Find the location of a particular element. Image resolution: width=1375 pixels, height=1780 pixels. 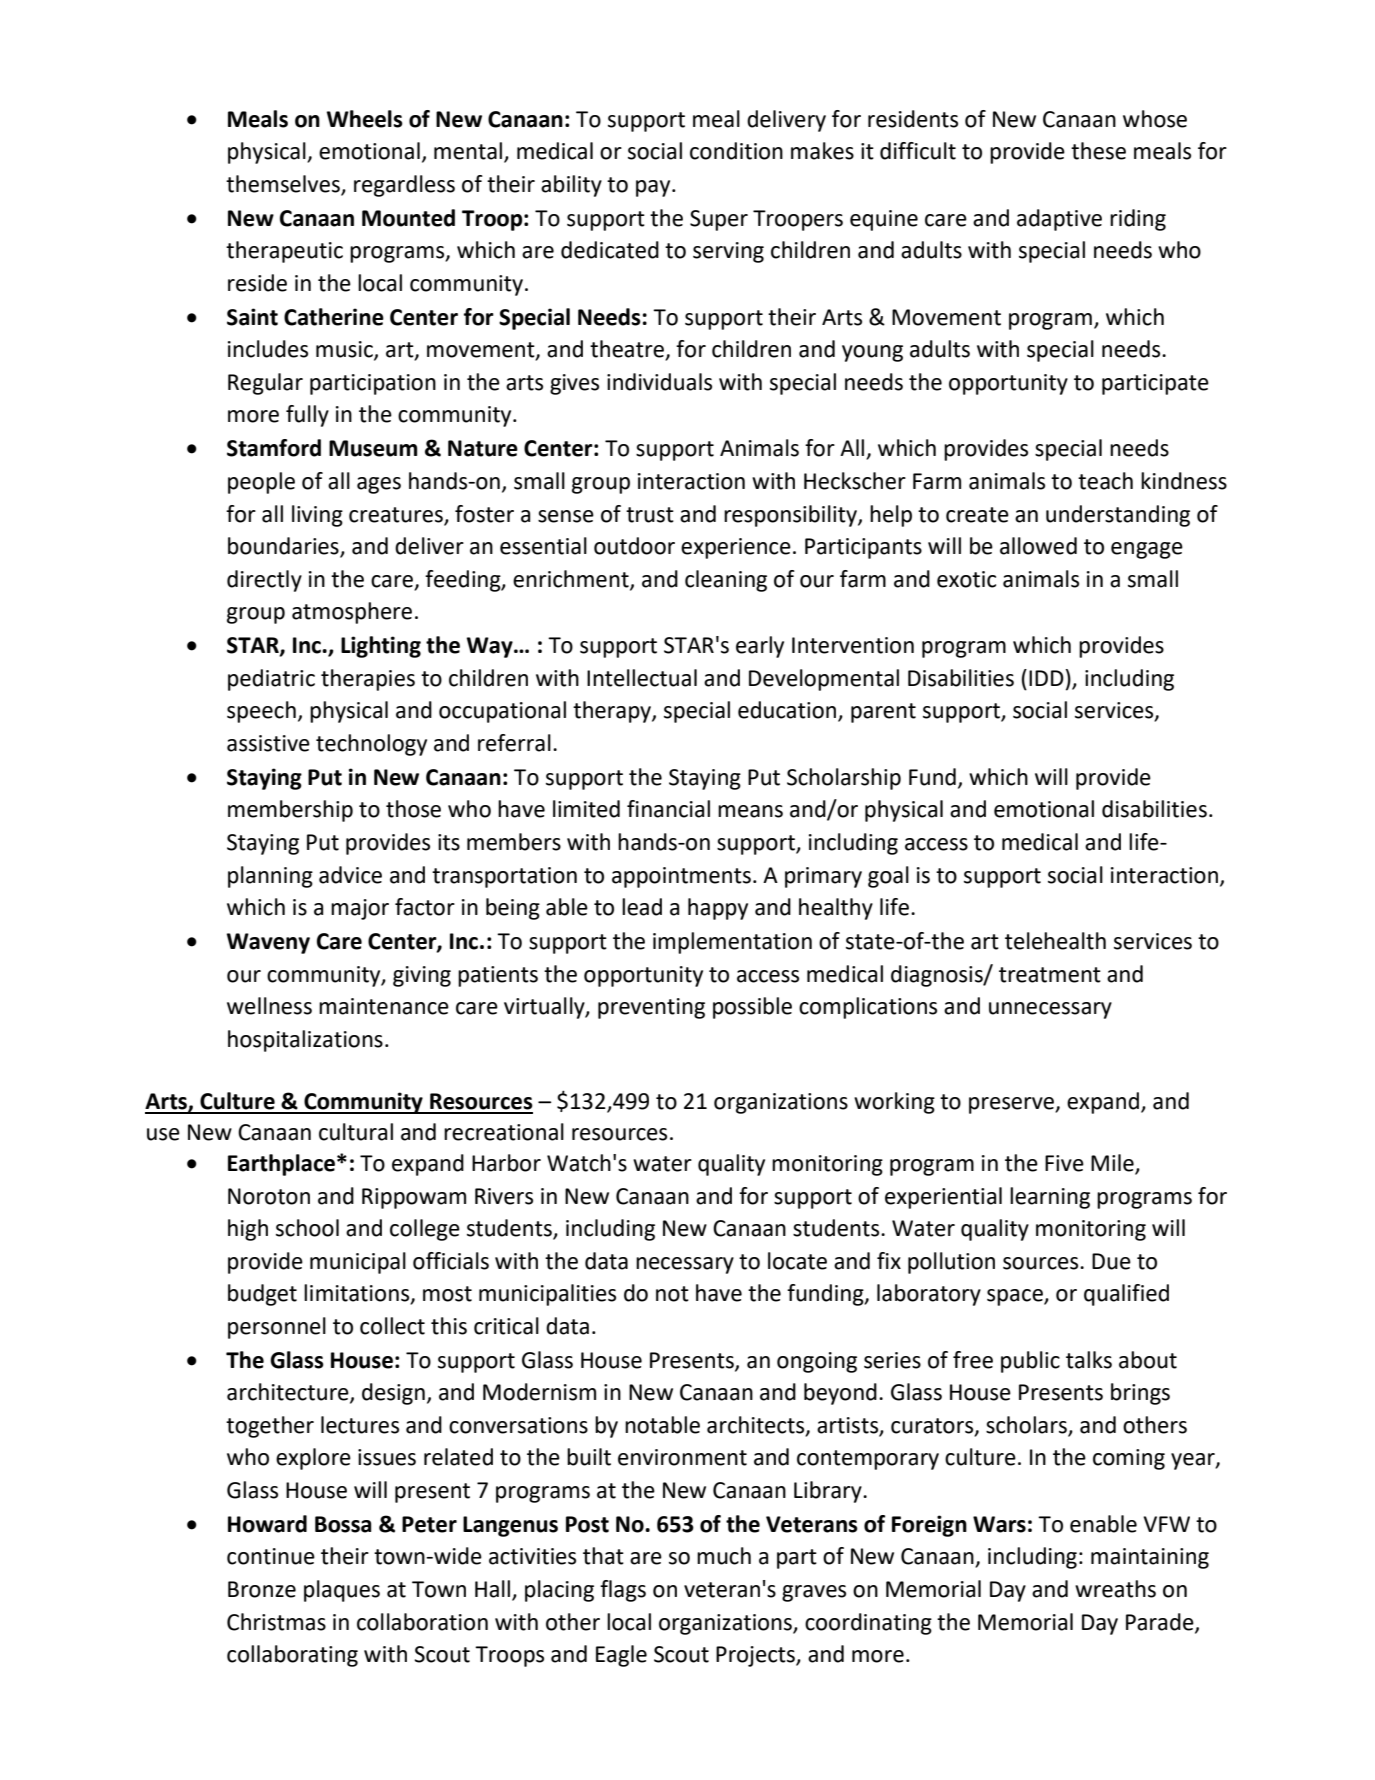

regardless is located at coordinates (404, 186).
